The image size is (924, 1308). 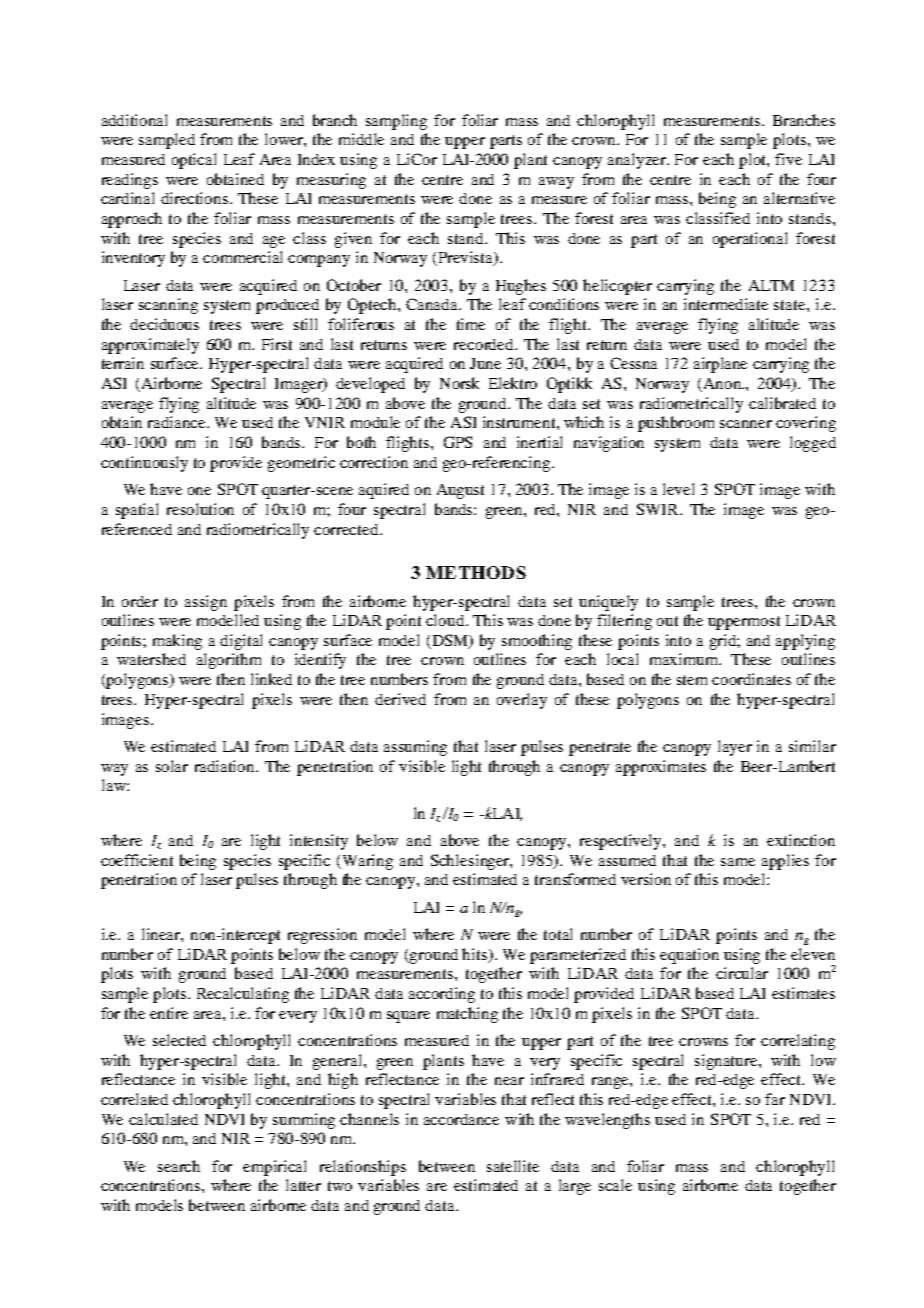 What do you see at coordinates (194, 161) in the document?
I see `optical` at bounding box center [194, 161].
